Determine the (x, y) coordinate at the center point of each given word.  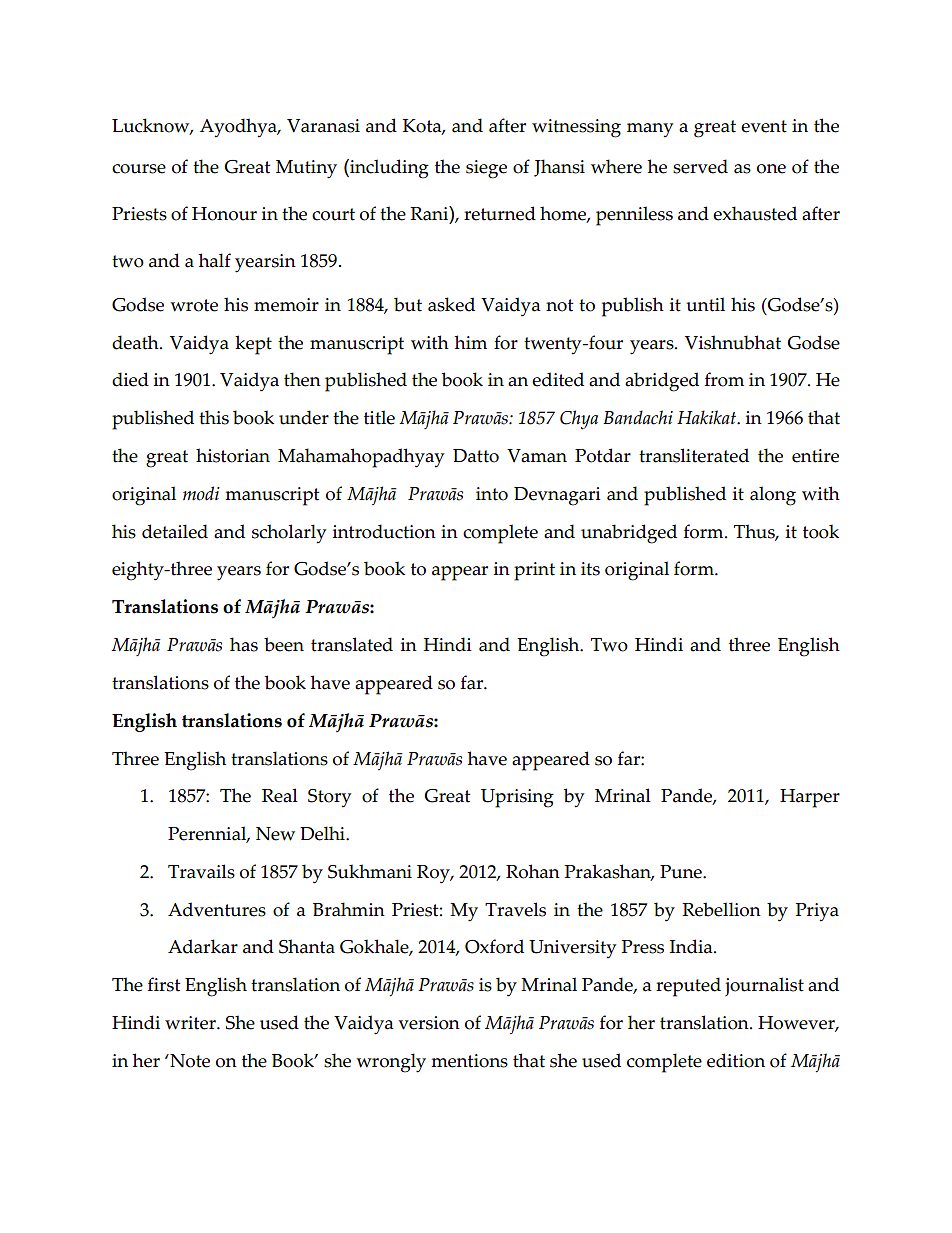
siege (486, 169)
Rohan (533, 871)
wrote (194, 305)
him (471, 342)
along (773, 496)
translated (352, 644)
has (244, 644)
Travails (201, 871)
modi (201, 493)
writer (191, 1023)
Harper (810, 798)
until (705, 304)
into (492, 494)
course (139, 169)
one (771, 169)
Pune (682, 872)
